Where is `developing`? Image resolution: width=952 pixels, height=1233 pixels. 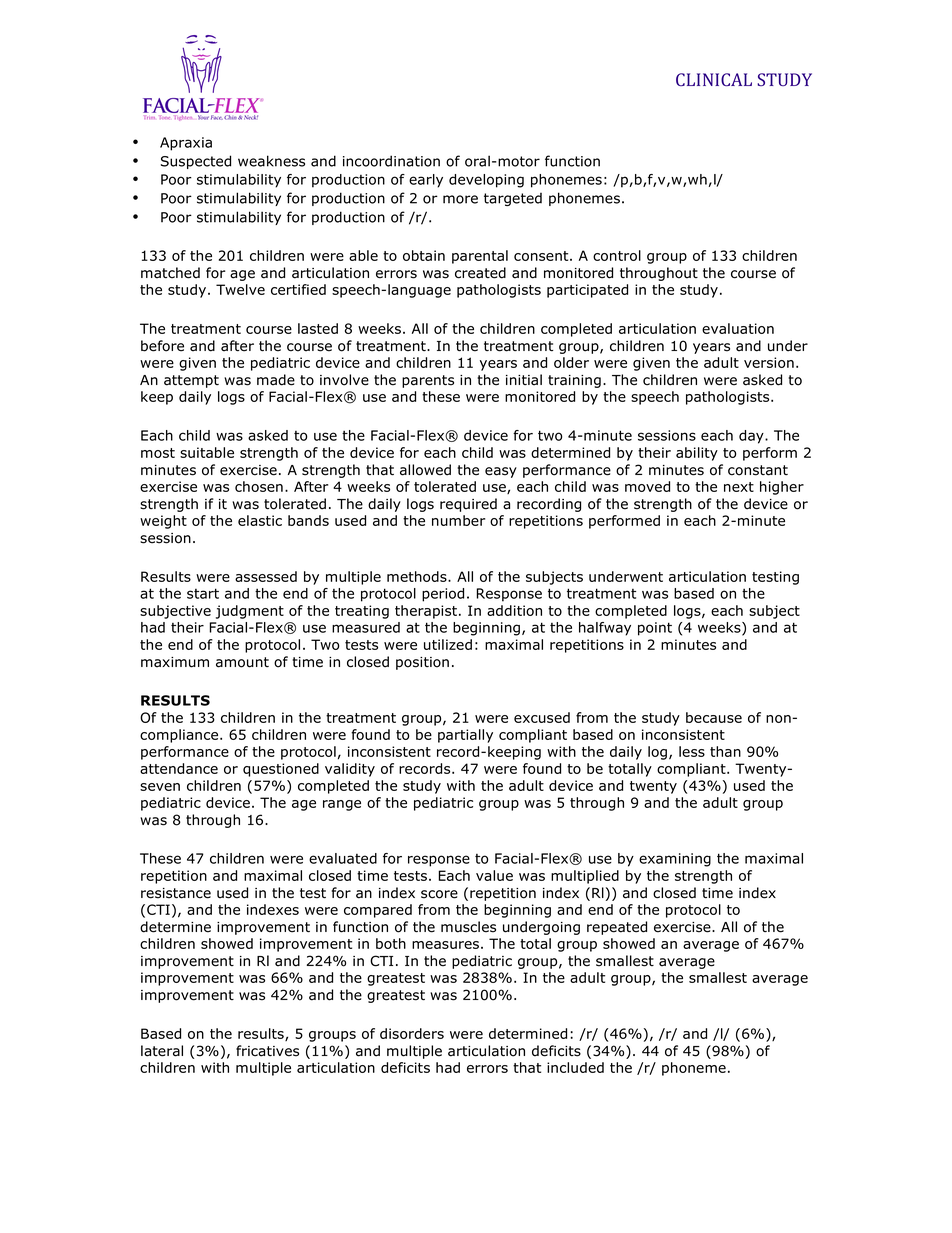 developing is located at coordinates (486, 181).
